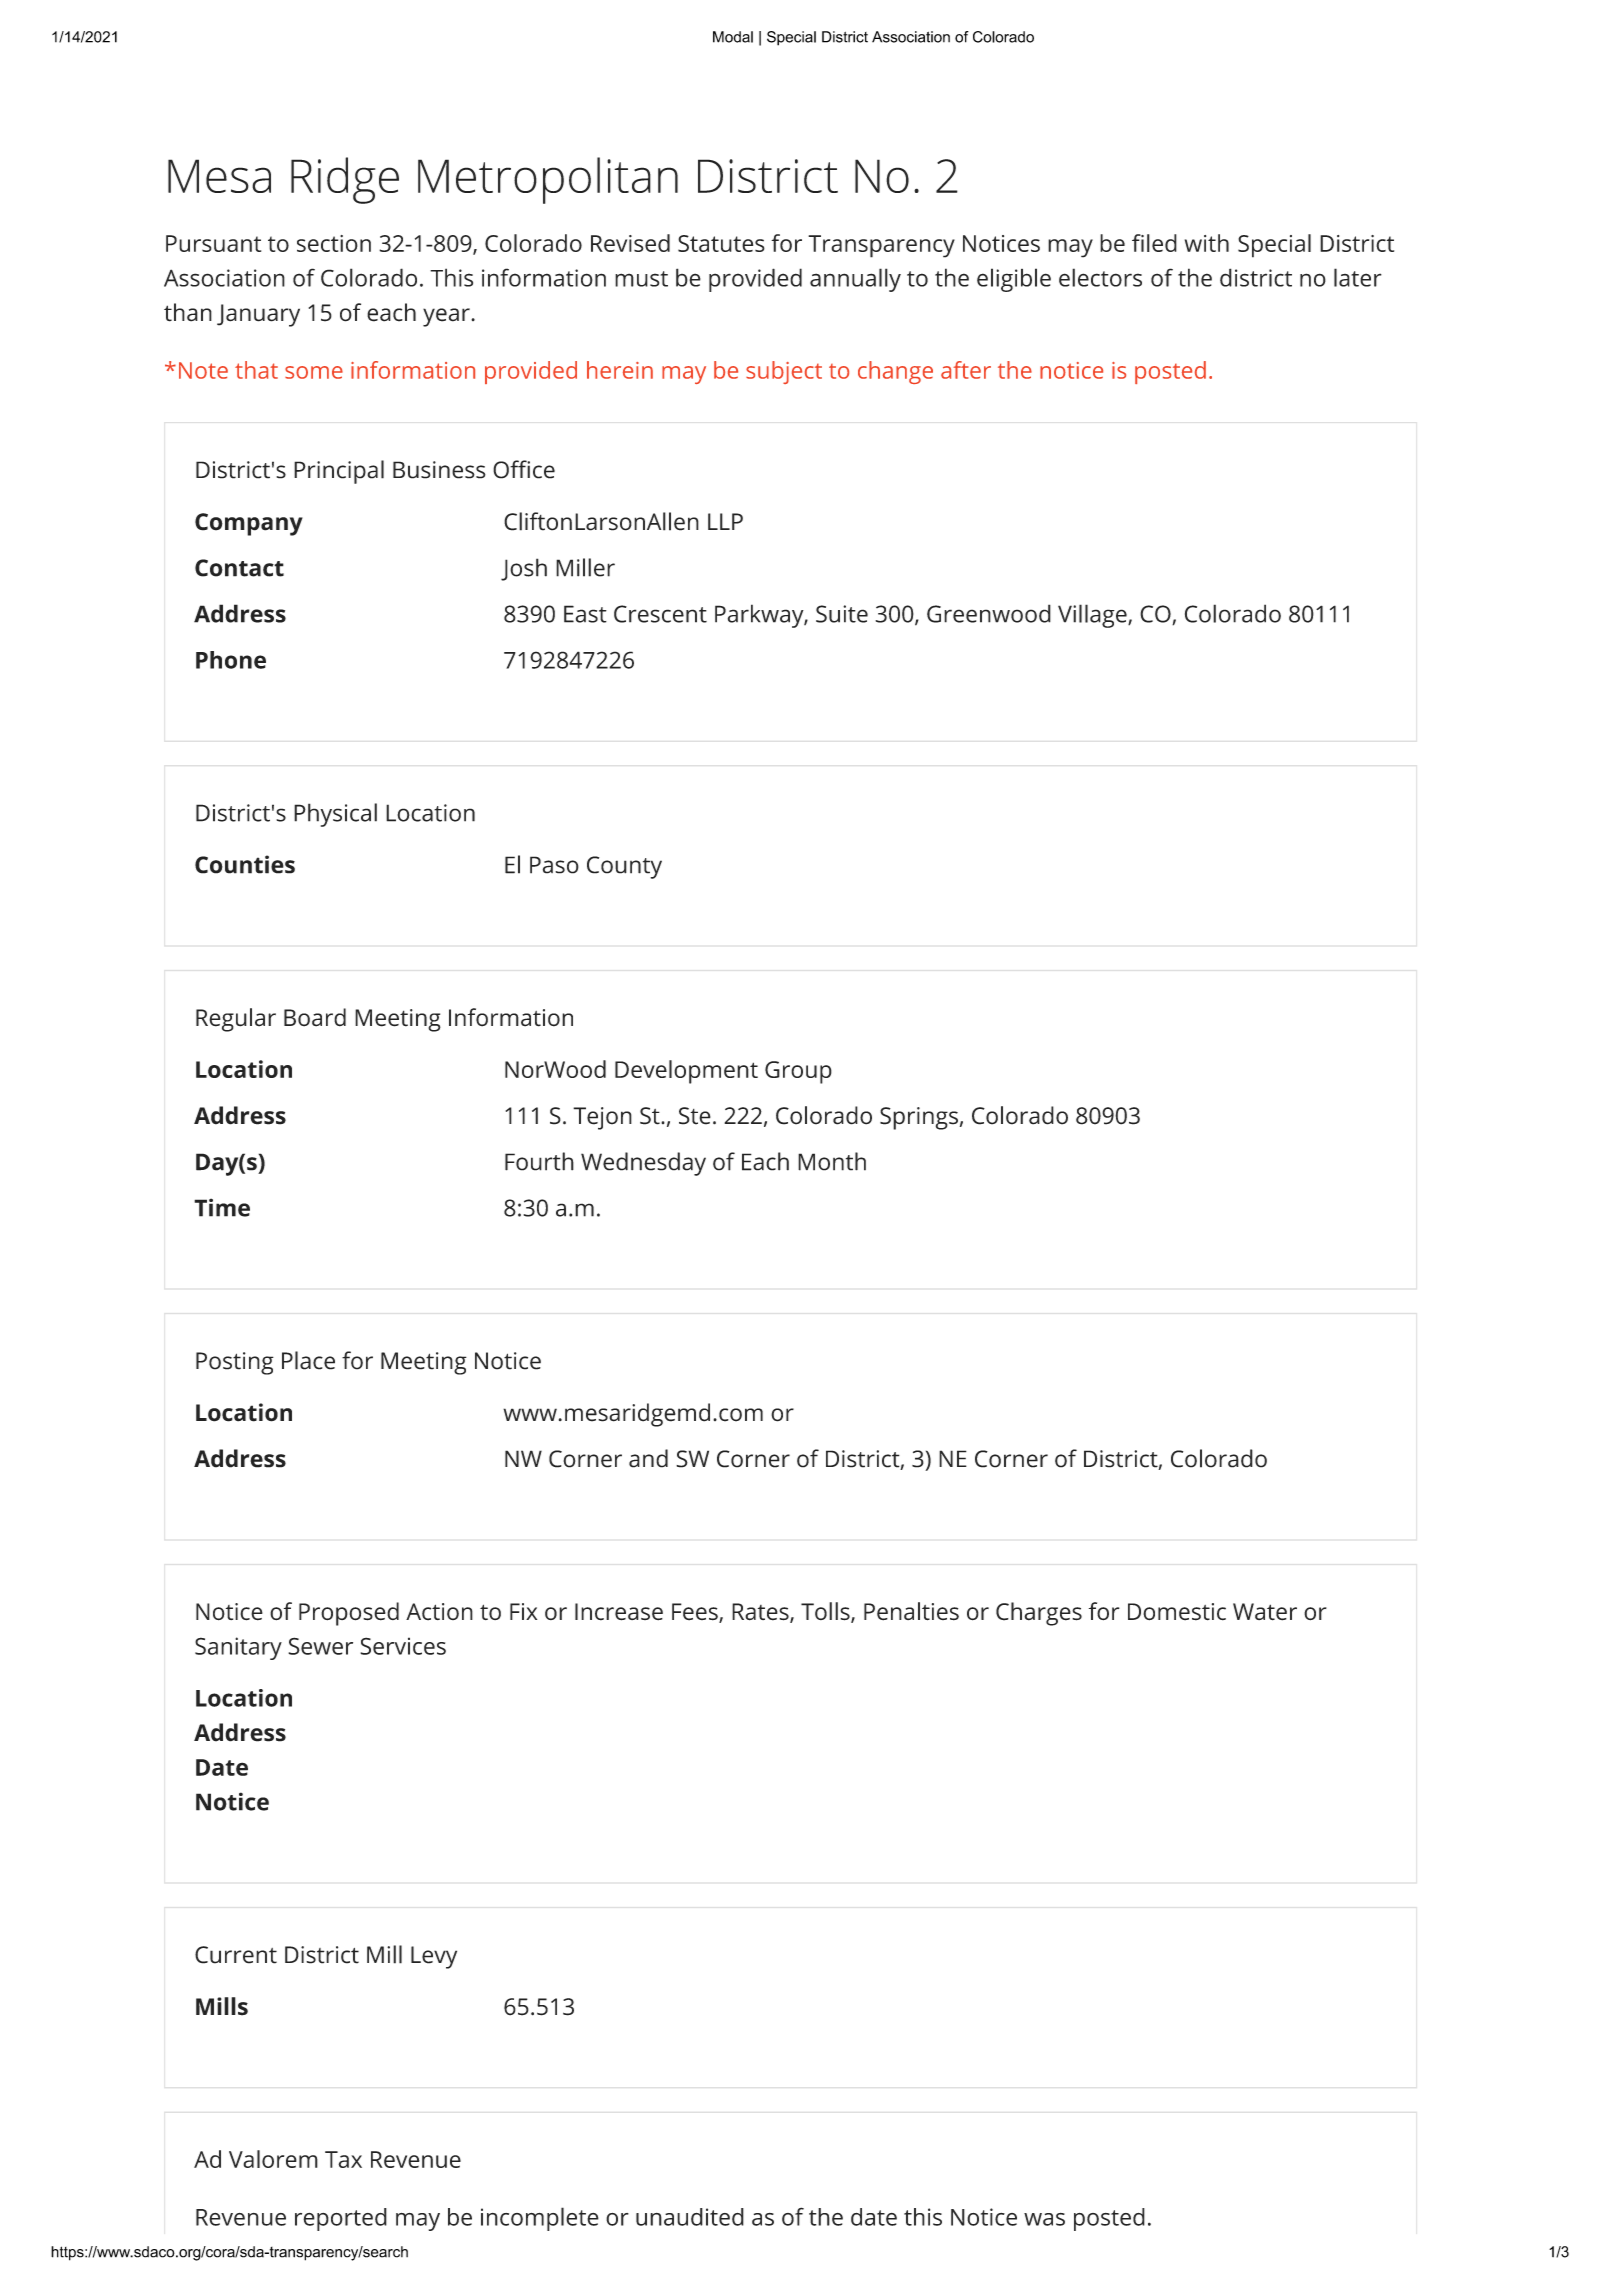  I want to click on Place, so click(308, 1360).
